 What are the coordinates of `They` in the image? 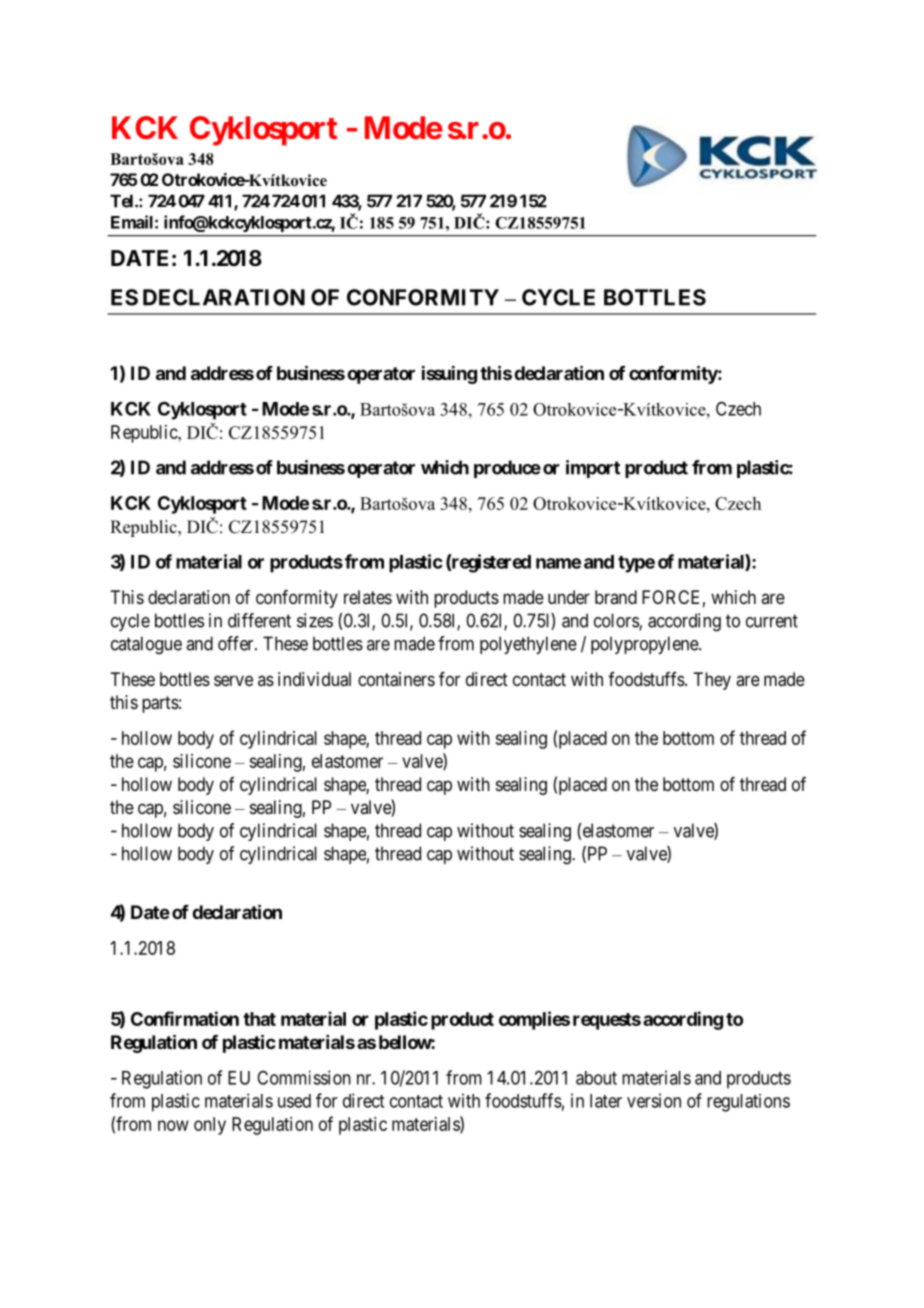 It's located at (712, 681).
